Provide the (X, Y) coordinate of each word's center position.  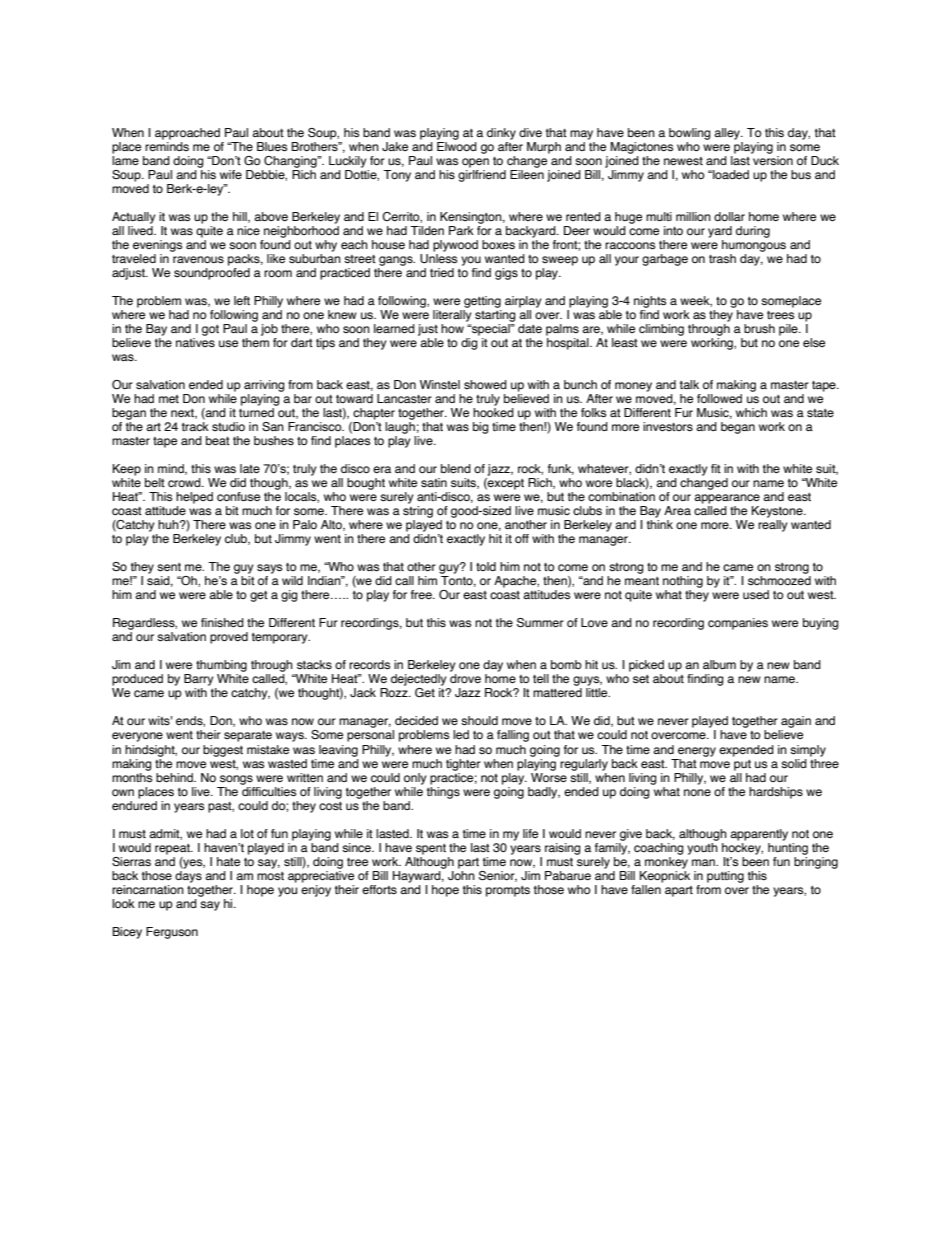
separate (248, 736)
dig (469, 344)
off (522, 538)
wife (231, 174)
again (795, 723)
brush (759, 328)
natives (195, 342)
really (773, 526)
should (479, 720)
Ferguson (172, 933)
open (475, 163)
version (773, 160)
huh (169, 524)
